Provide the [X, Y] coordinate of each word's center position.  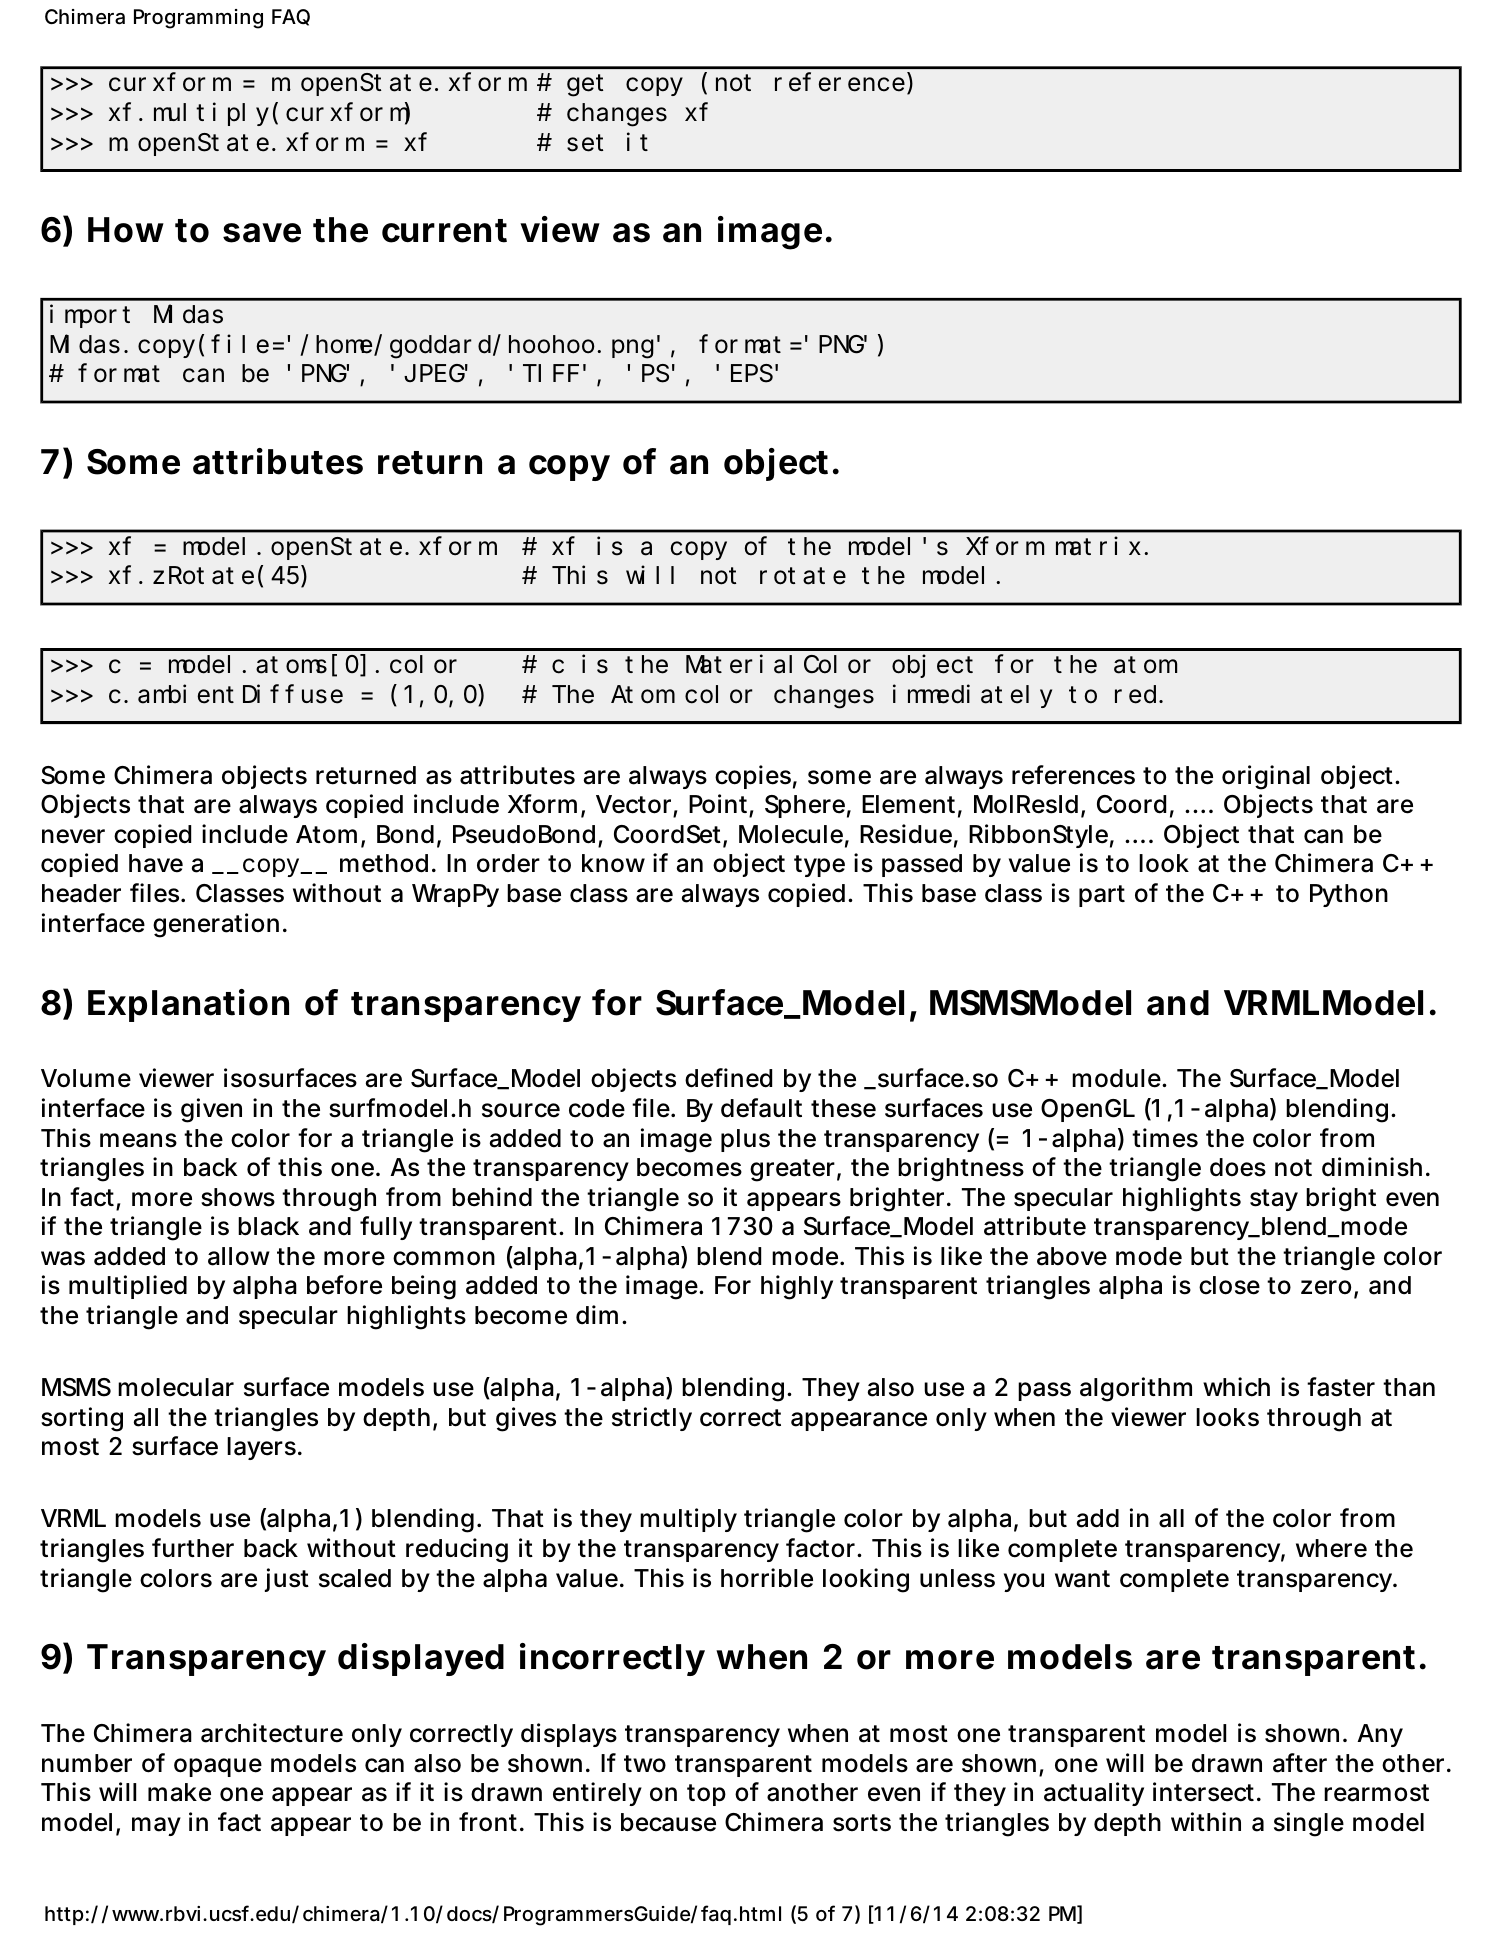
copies [753, 777]
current [444, 231]
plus [745, 1140]
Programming [198, 19]
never [73, 836]
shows [238, 1197]
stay [1274, 1200]
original [1266, 777]
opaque [218, 1767]
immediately [972, 696]
